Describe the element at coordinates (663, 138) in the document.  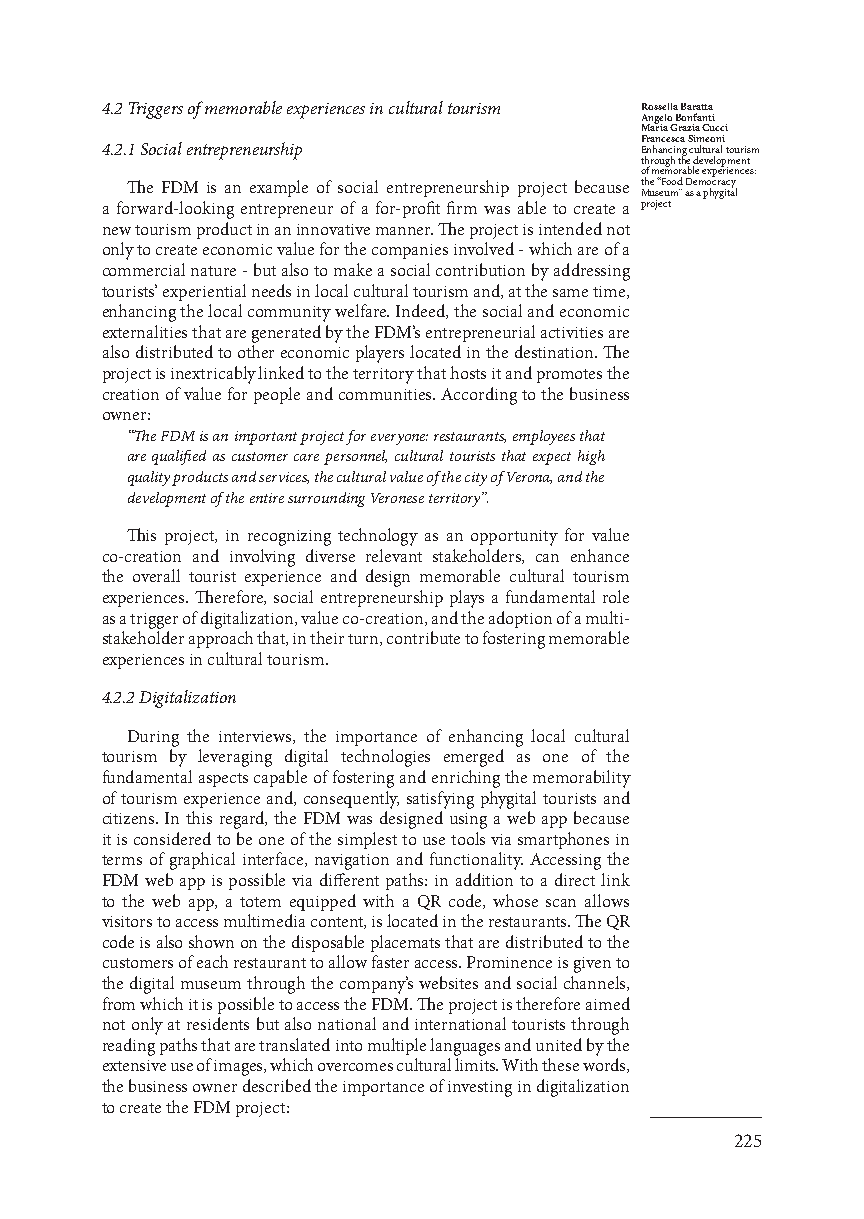
I see `Francesca` at that location.
